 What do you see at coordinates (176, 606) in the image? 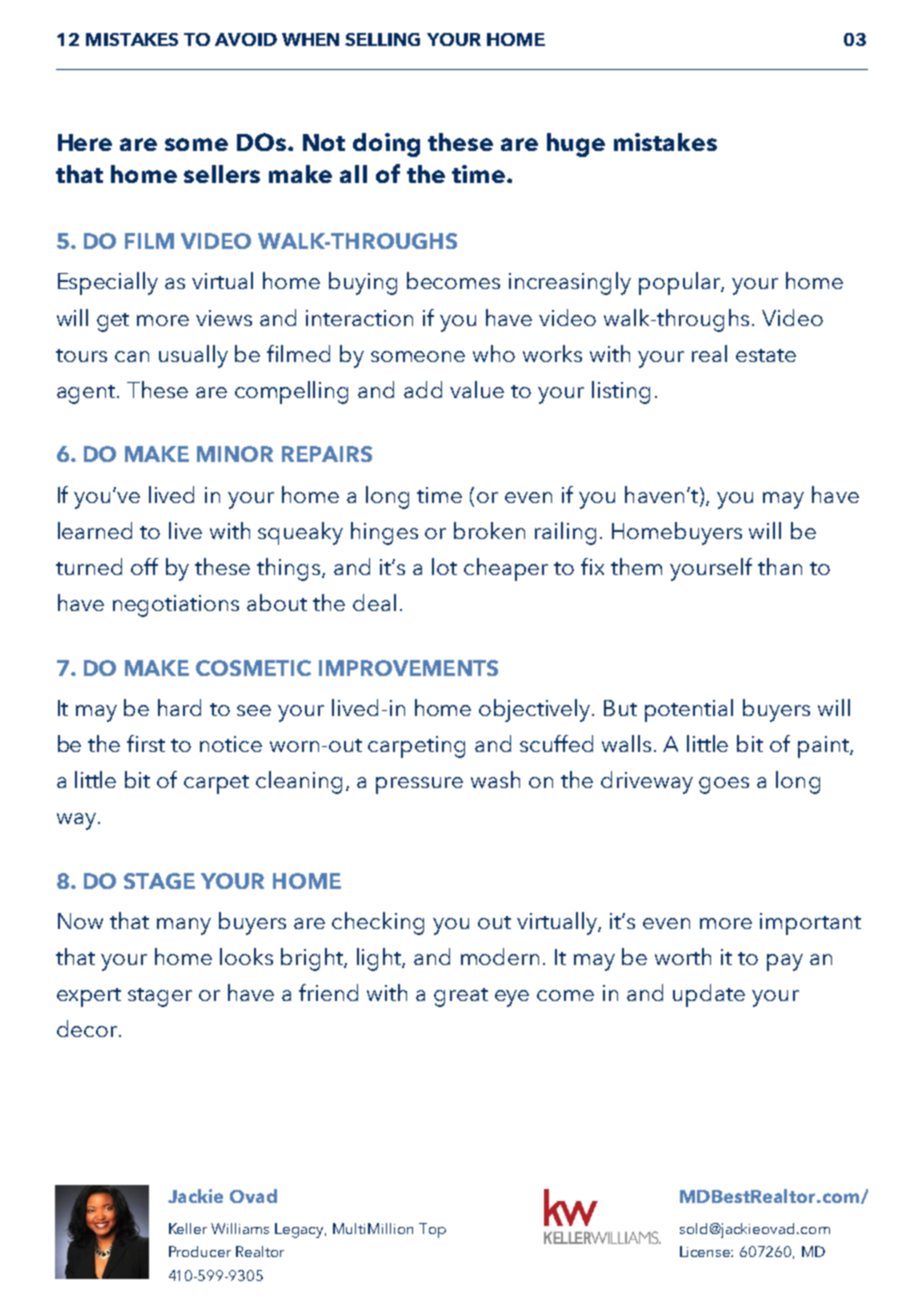
I see `negotiations` at bounding box center [176, 606].
